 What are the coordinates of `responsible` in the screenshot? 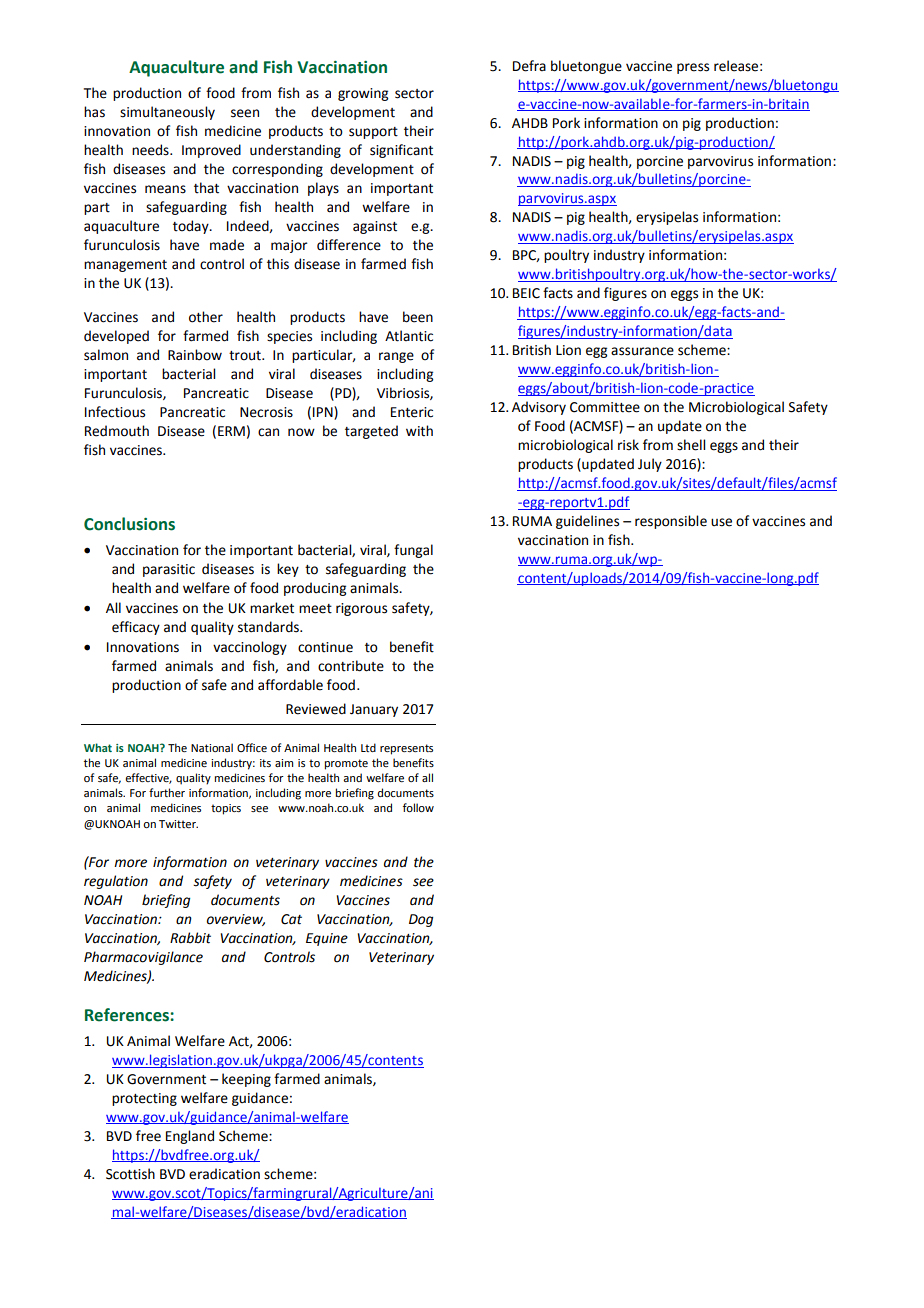 It's located at (671, 522).
